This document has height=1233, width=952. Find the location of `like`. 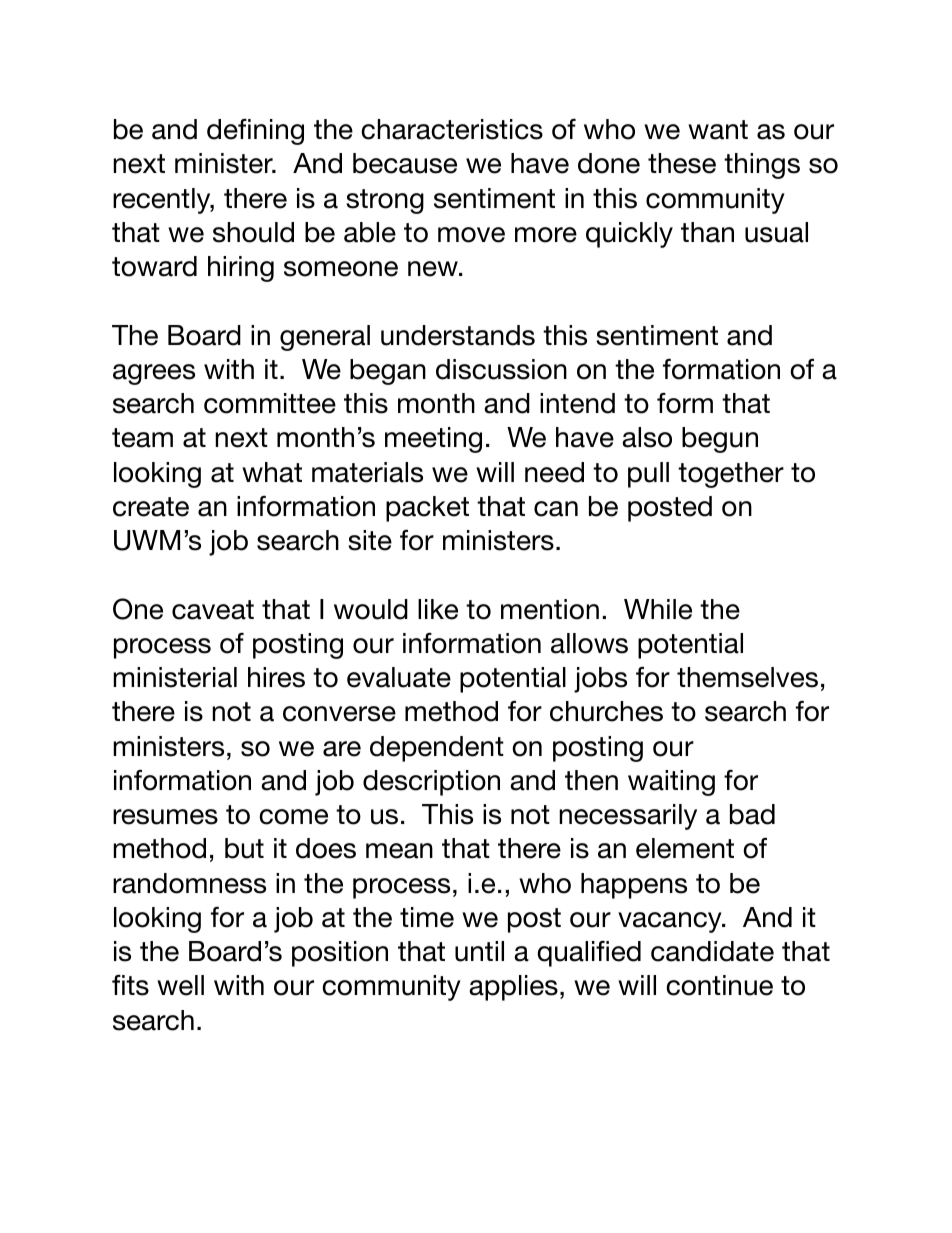

like is located at coordinates (438, 609).
